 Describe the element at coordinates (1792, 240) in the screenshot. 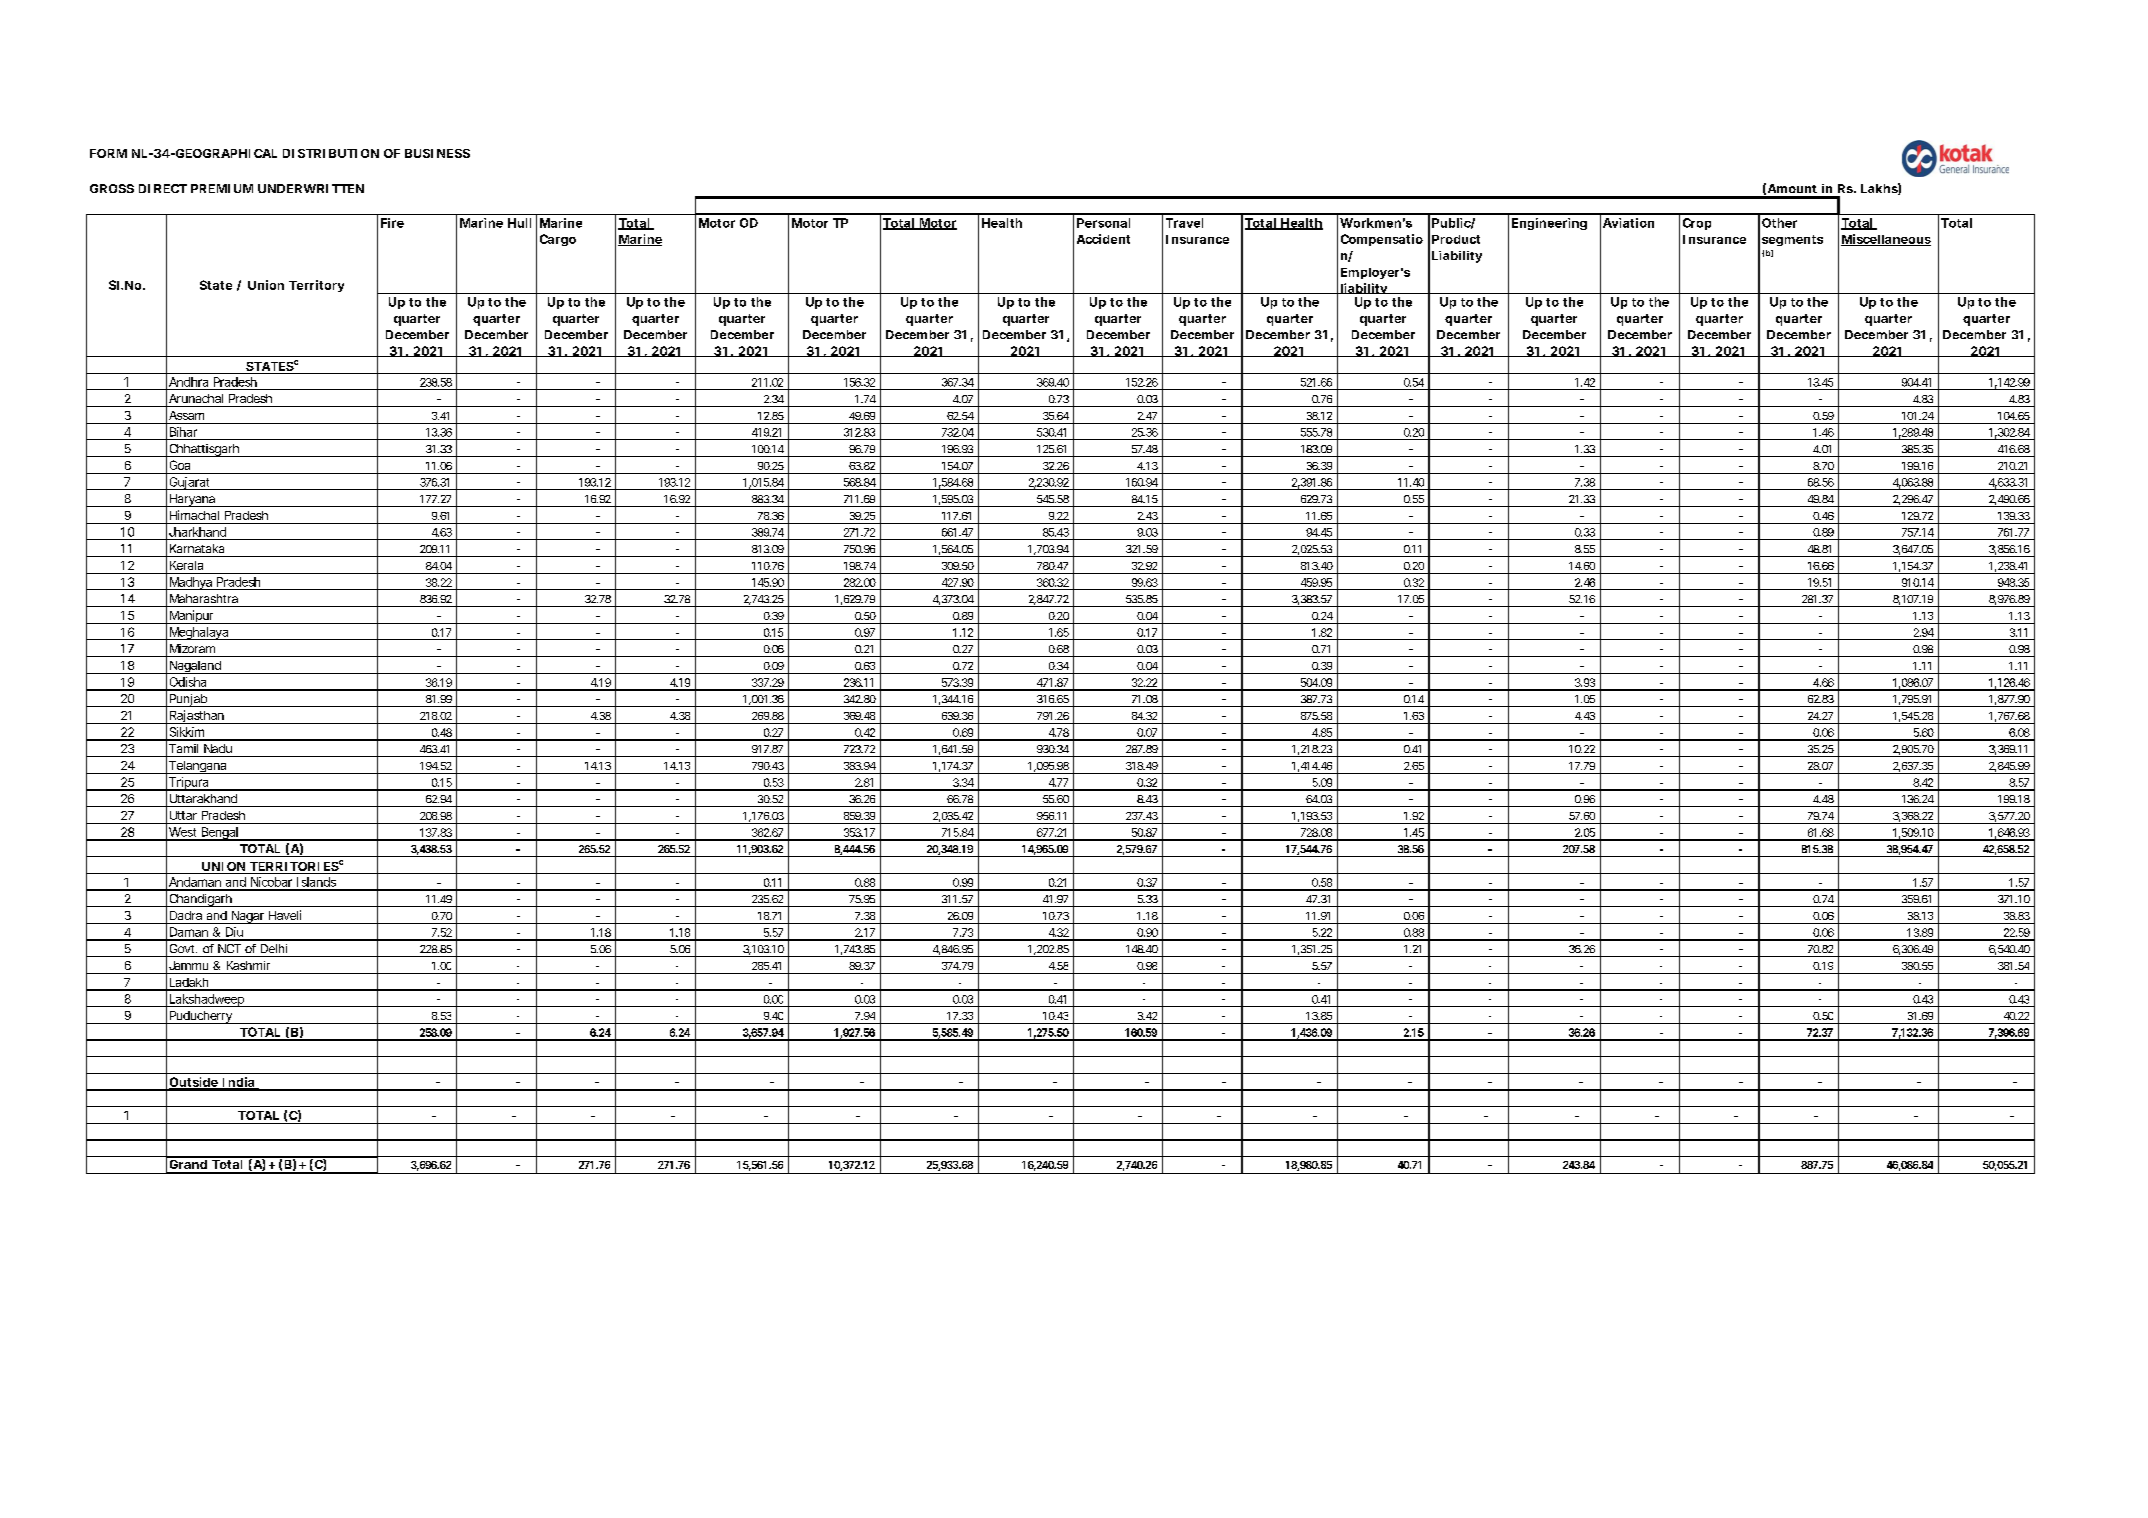

I see `segments` at that location.
